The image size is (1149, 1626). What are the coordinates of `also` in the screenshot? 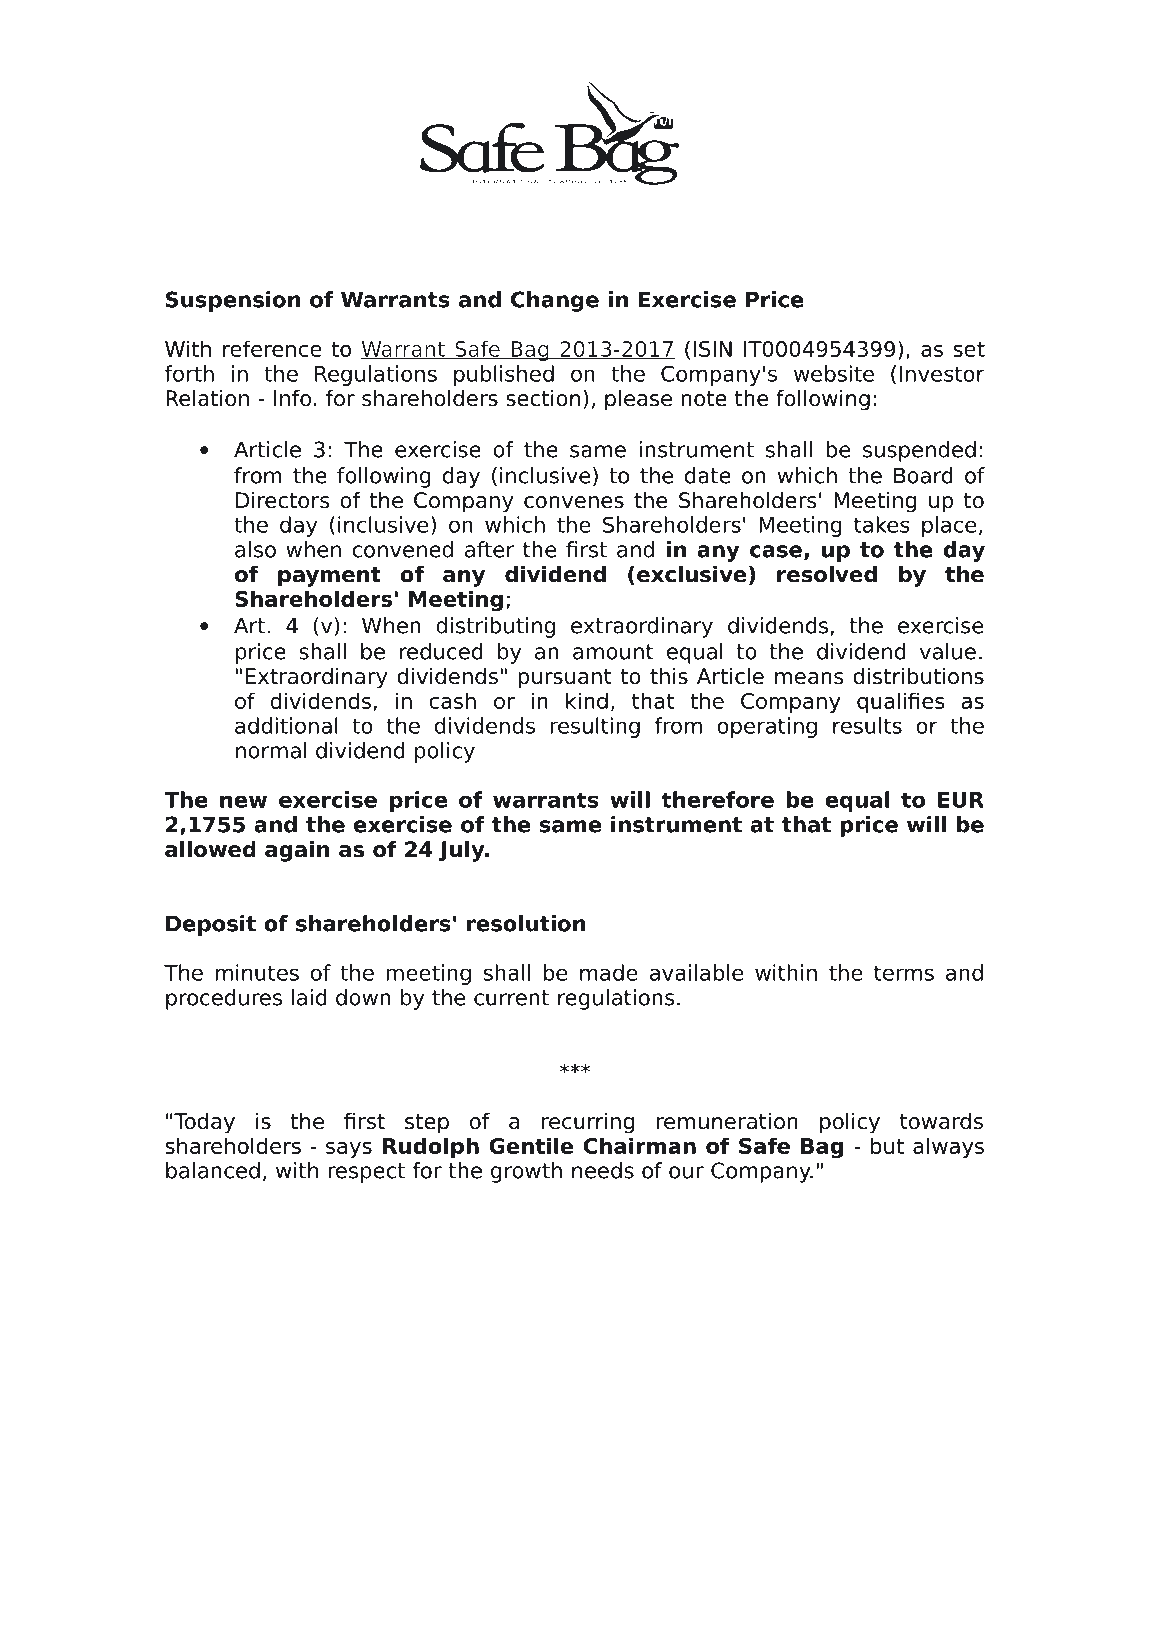 It's located at (255, 549).
